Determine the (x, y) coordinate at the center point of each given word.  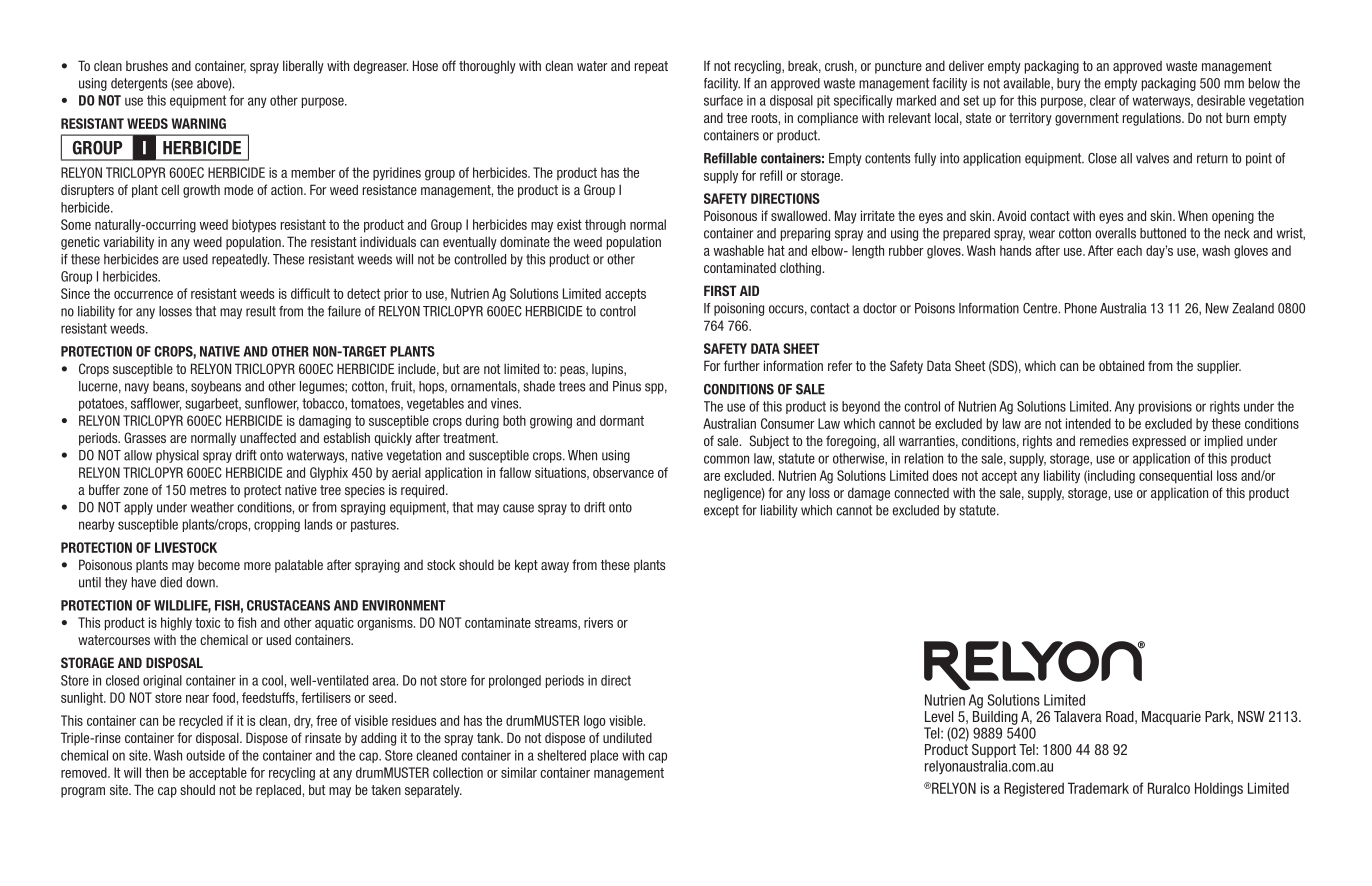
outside (205, 755)
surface (723, 100)
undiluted (627, 737)
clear (1103, 100)
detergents (139, 84)
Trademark (1098, 788)
